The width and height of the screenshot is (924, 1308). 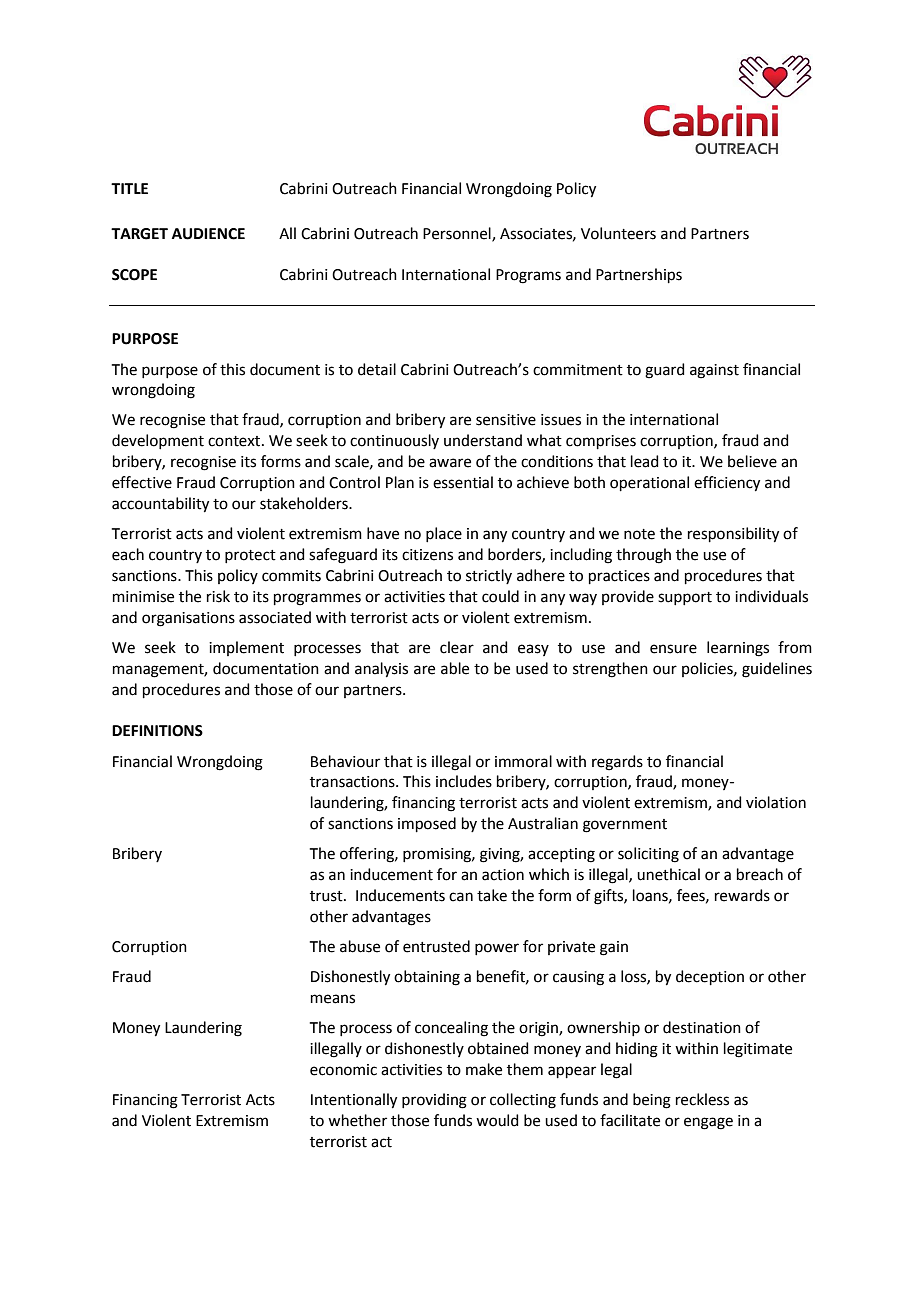 What do you see at coordinates (738, 649) in the screenshot?
I see `learnings` at bounding box center [738, 649].
